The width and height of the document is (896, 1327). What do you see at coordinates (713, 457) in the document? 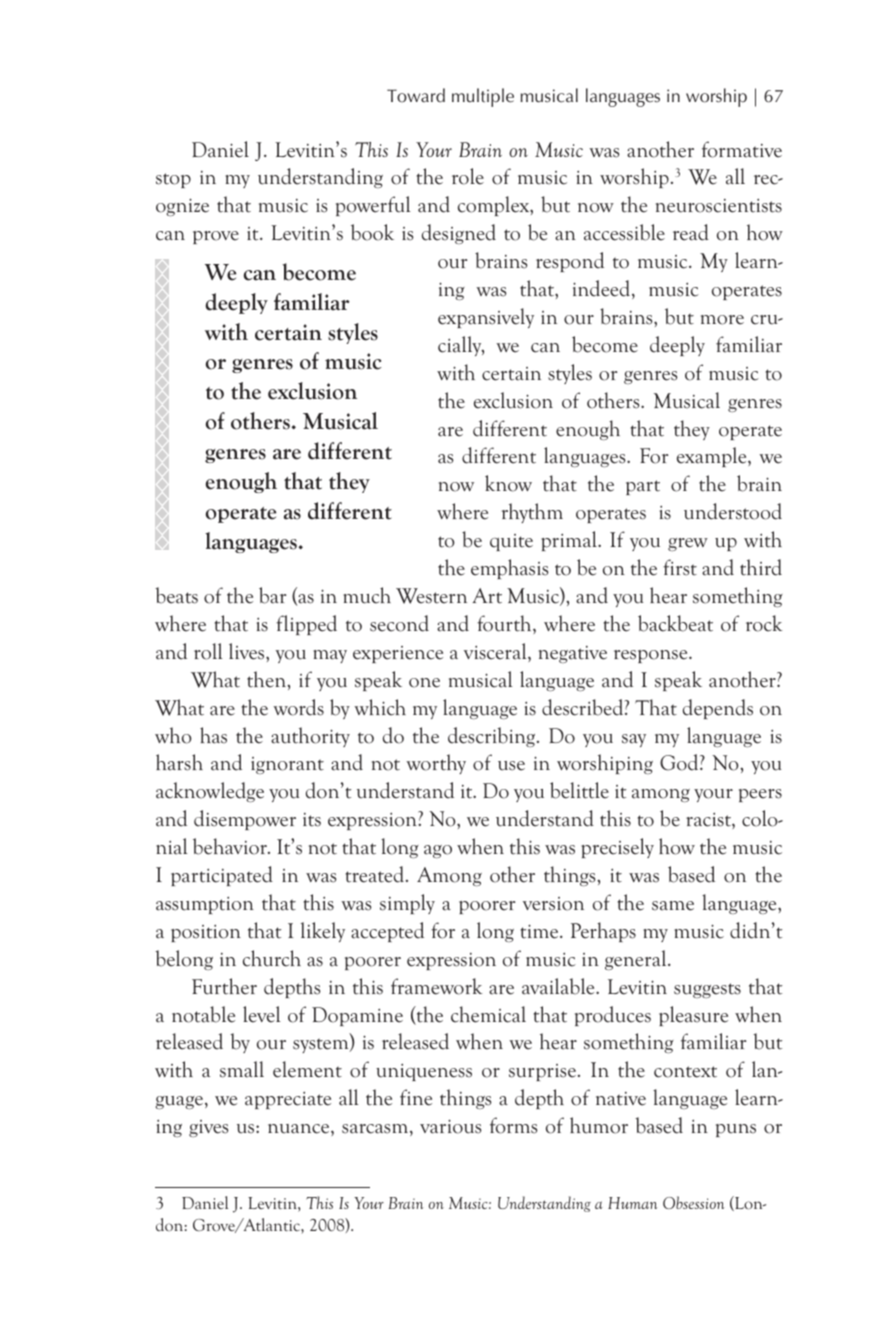
I see `example` at bounding box center [713, 457].
